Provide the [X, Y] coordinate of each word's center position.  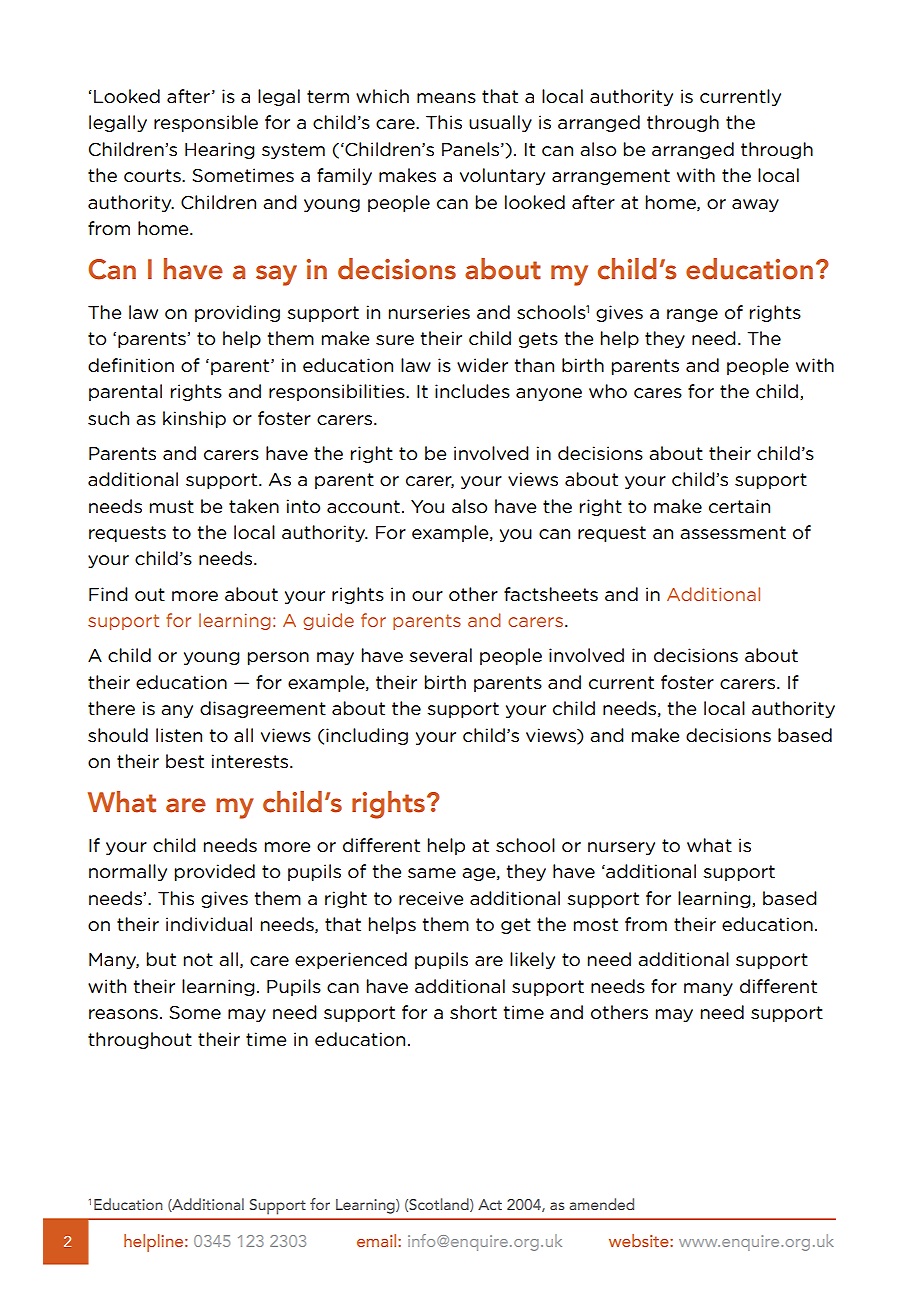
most [596, 925]
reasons [123, 1014]
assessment [733, 533]
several [440, 655]
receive [431, 898]
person [278, 658]
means [446, 98]
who [608, 391]
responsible [206, 123]
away [755, 205]
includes [472, 391]
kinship [194, 419]
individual [209, 924]
